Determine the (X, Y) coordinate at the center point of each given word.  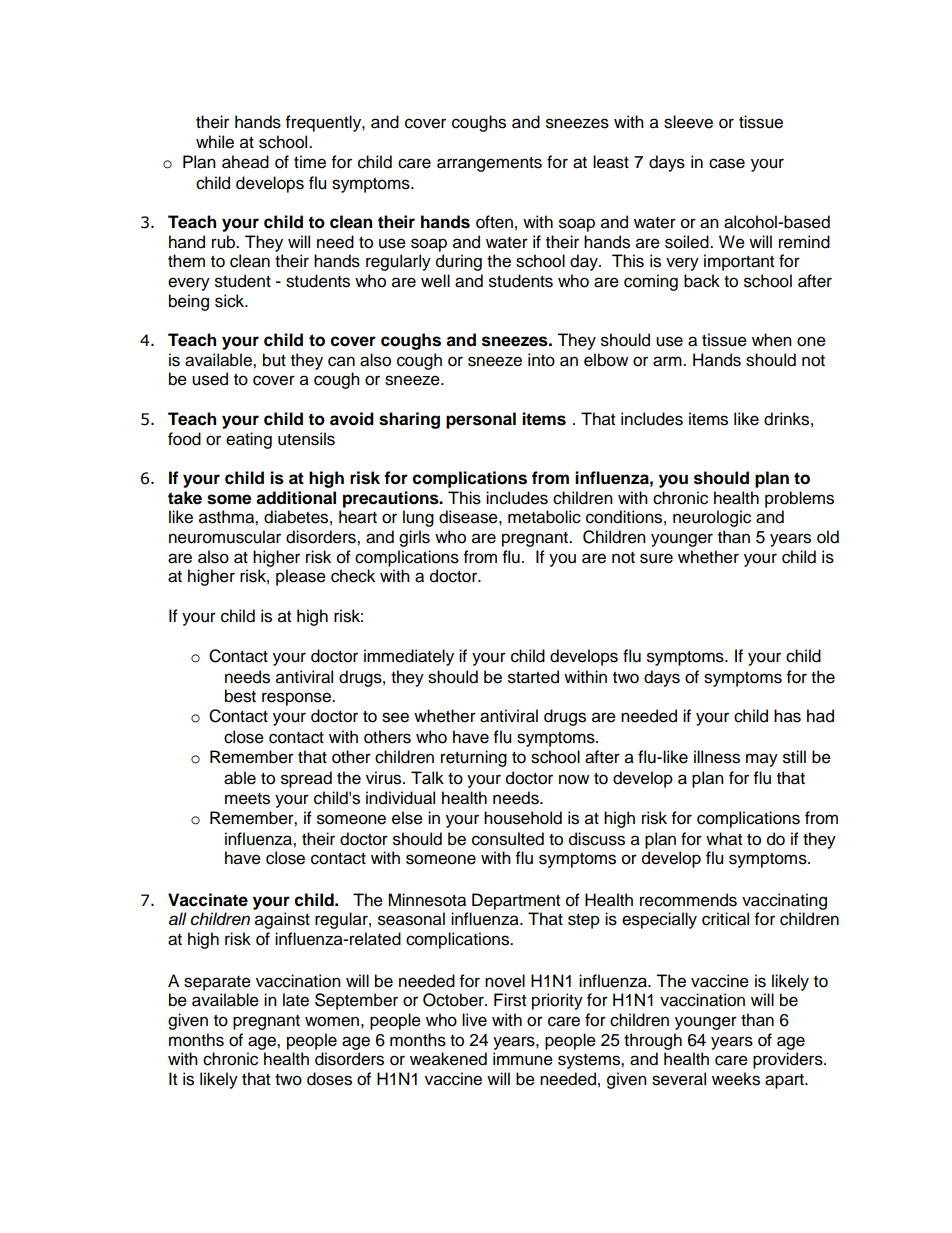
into (541, 360)
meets (247, 799)
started (533, 677)
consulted (508, 839)
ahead (245, 162)
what (724, 839)
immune (523, 1059)
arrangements (489, 164)
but (274, 360)
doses (329, 1079)
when (772, 340)
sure (656, 558)
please (301, 577)
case (727, 163)
